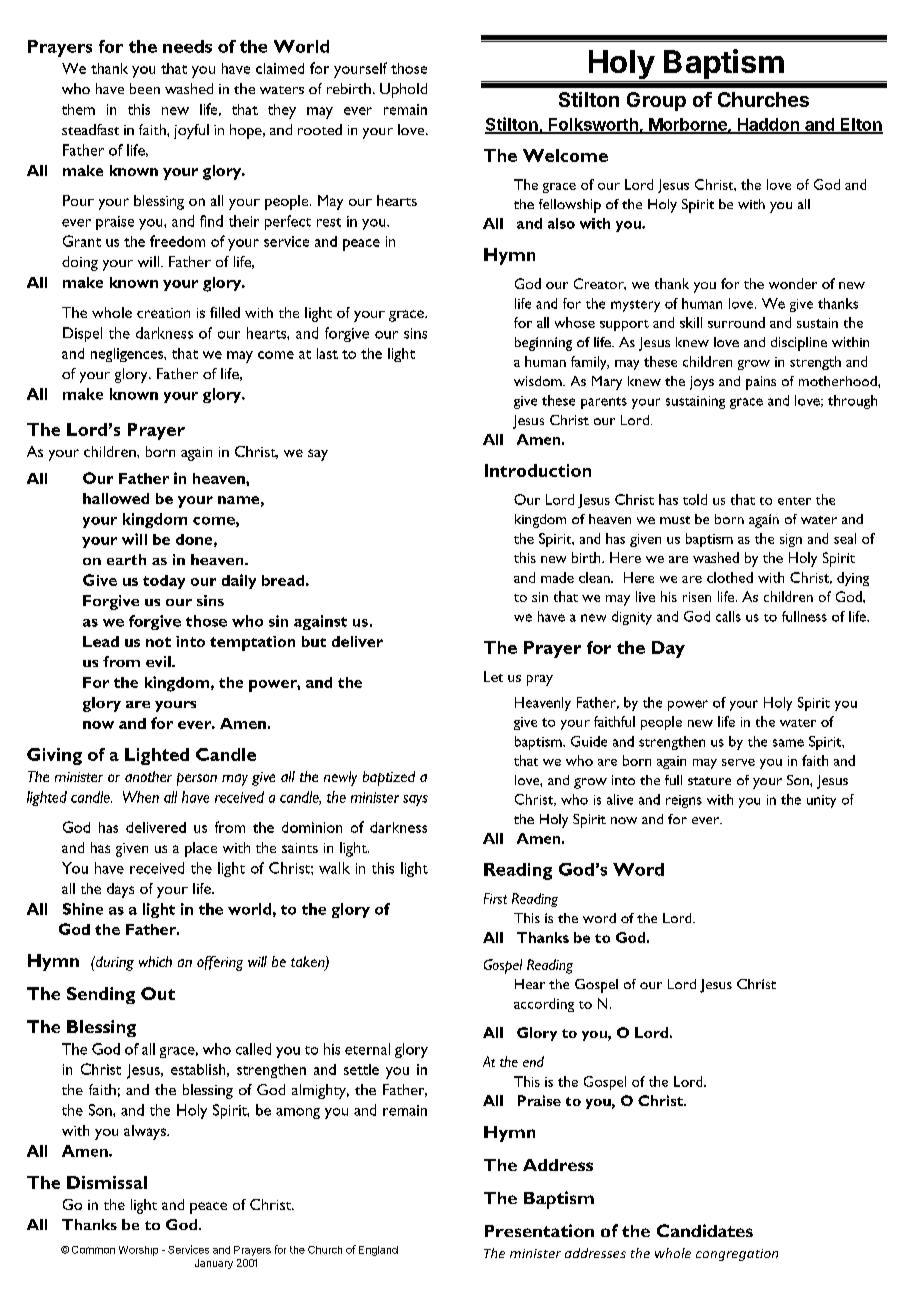  Describe the element at coordinates (768, 125) in the page. I see `Haddon` at that location.
